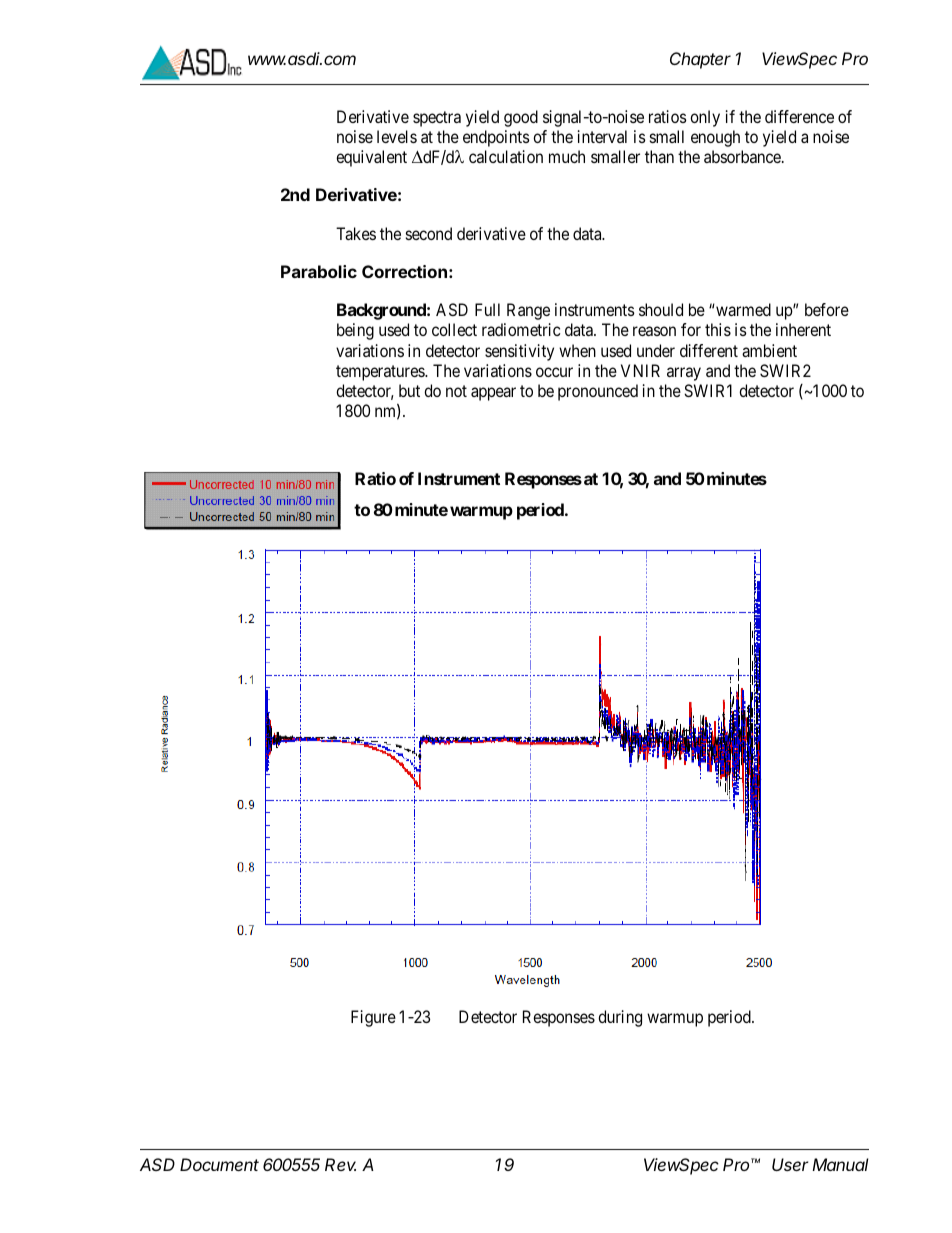  I want to click on Rev, so click(340, 1164).
